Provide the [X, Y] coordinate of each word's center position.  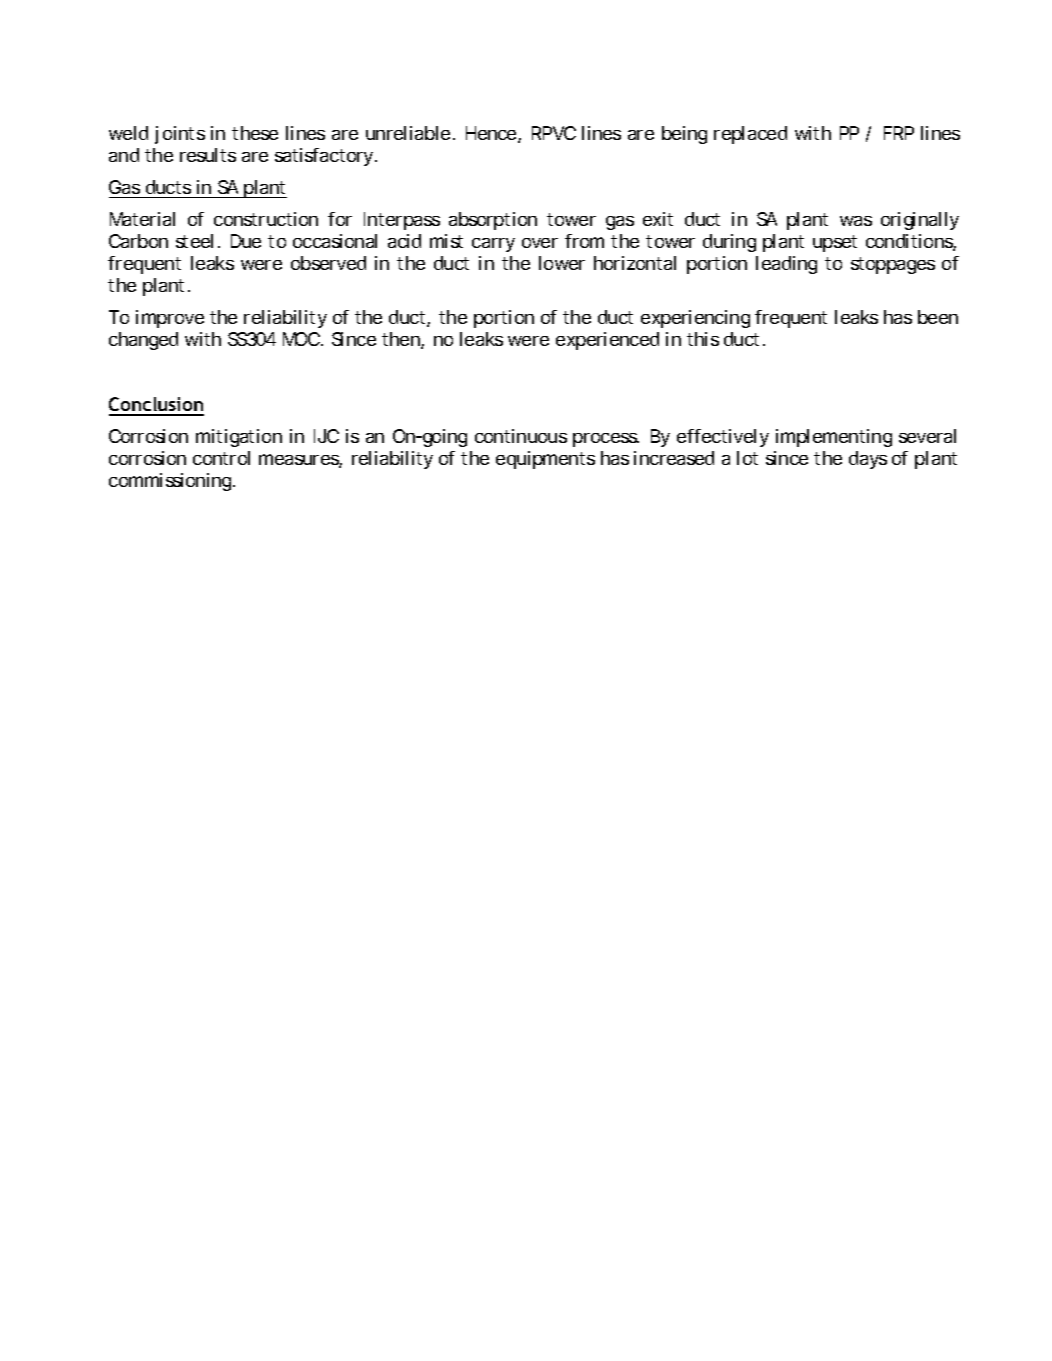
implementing [834, 438]
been [938, 317]
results [208, 155]
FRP [899, 133]
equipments [545, 460]
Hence [492, 134]
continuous [521, 436]
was [856, 221]
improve [170, 319]
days [868, 460]
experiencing [695, 319]
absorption [493, 221]
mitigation [239, 438]
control [221, 458]
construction [266, 219]
